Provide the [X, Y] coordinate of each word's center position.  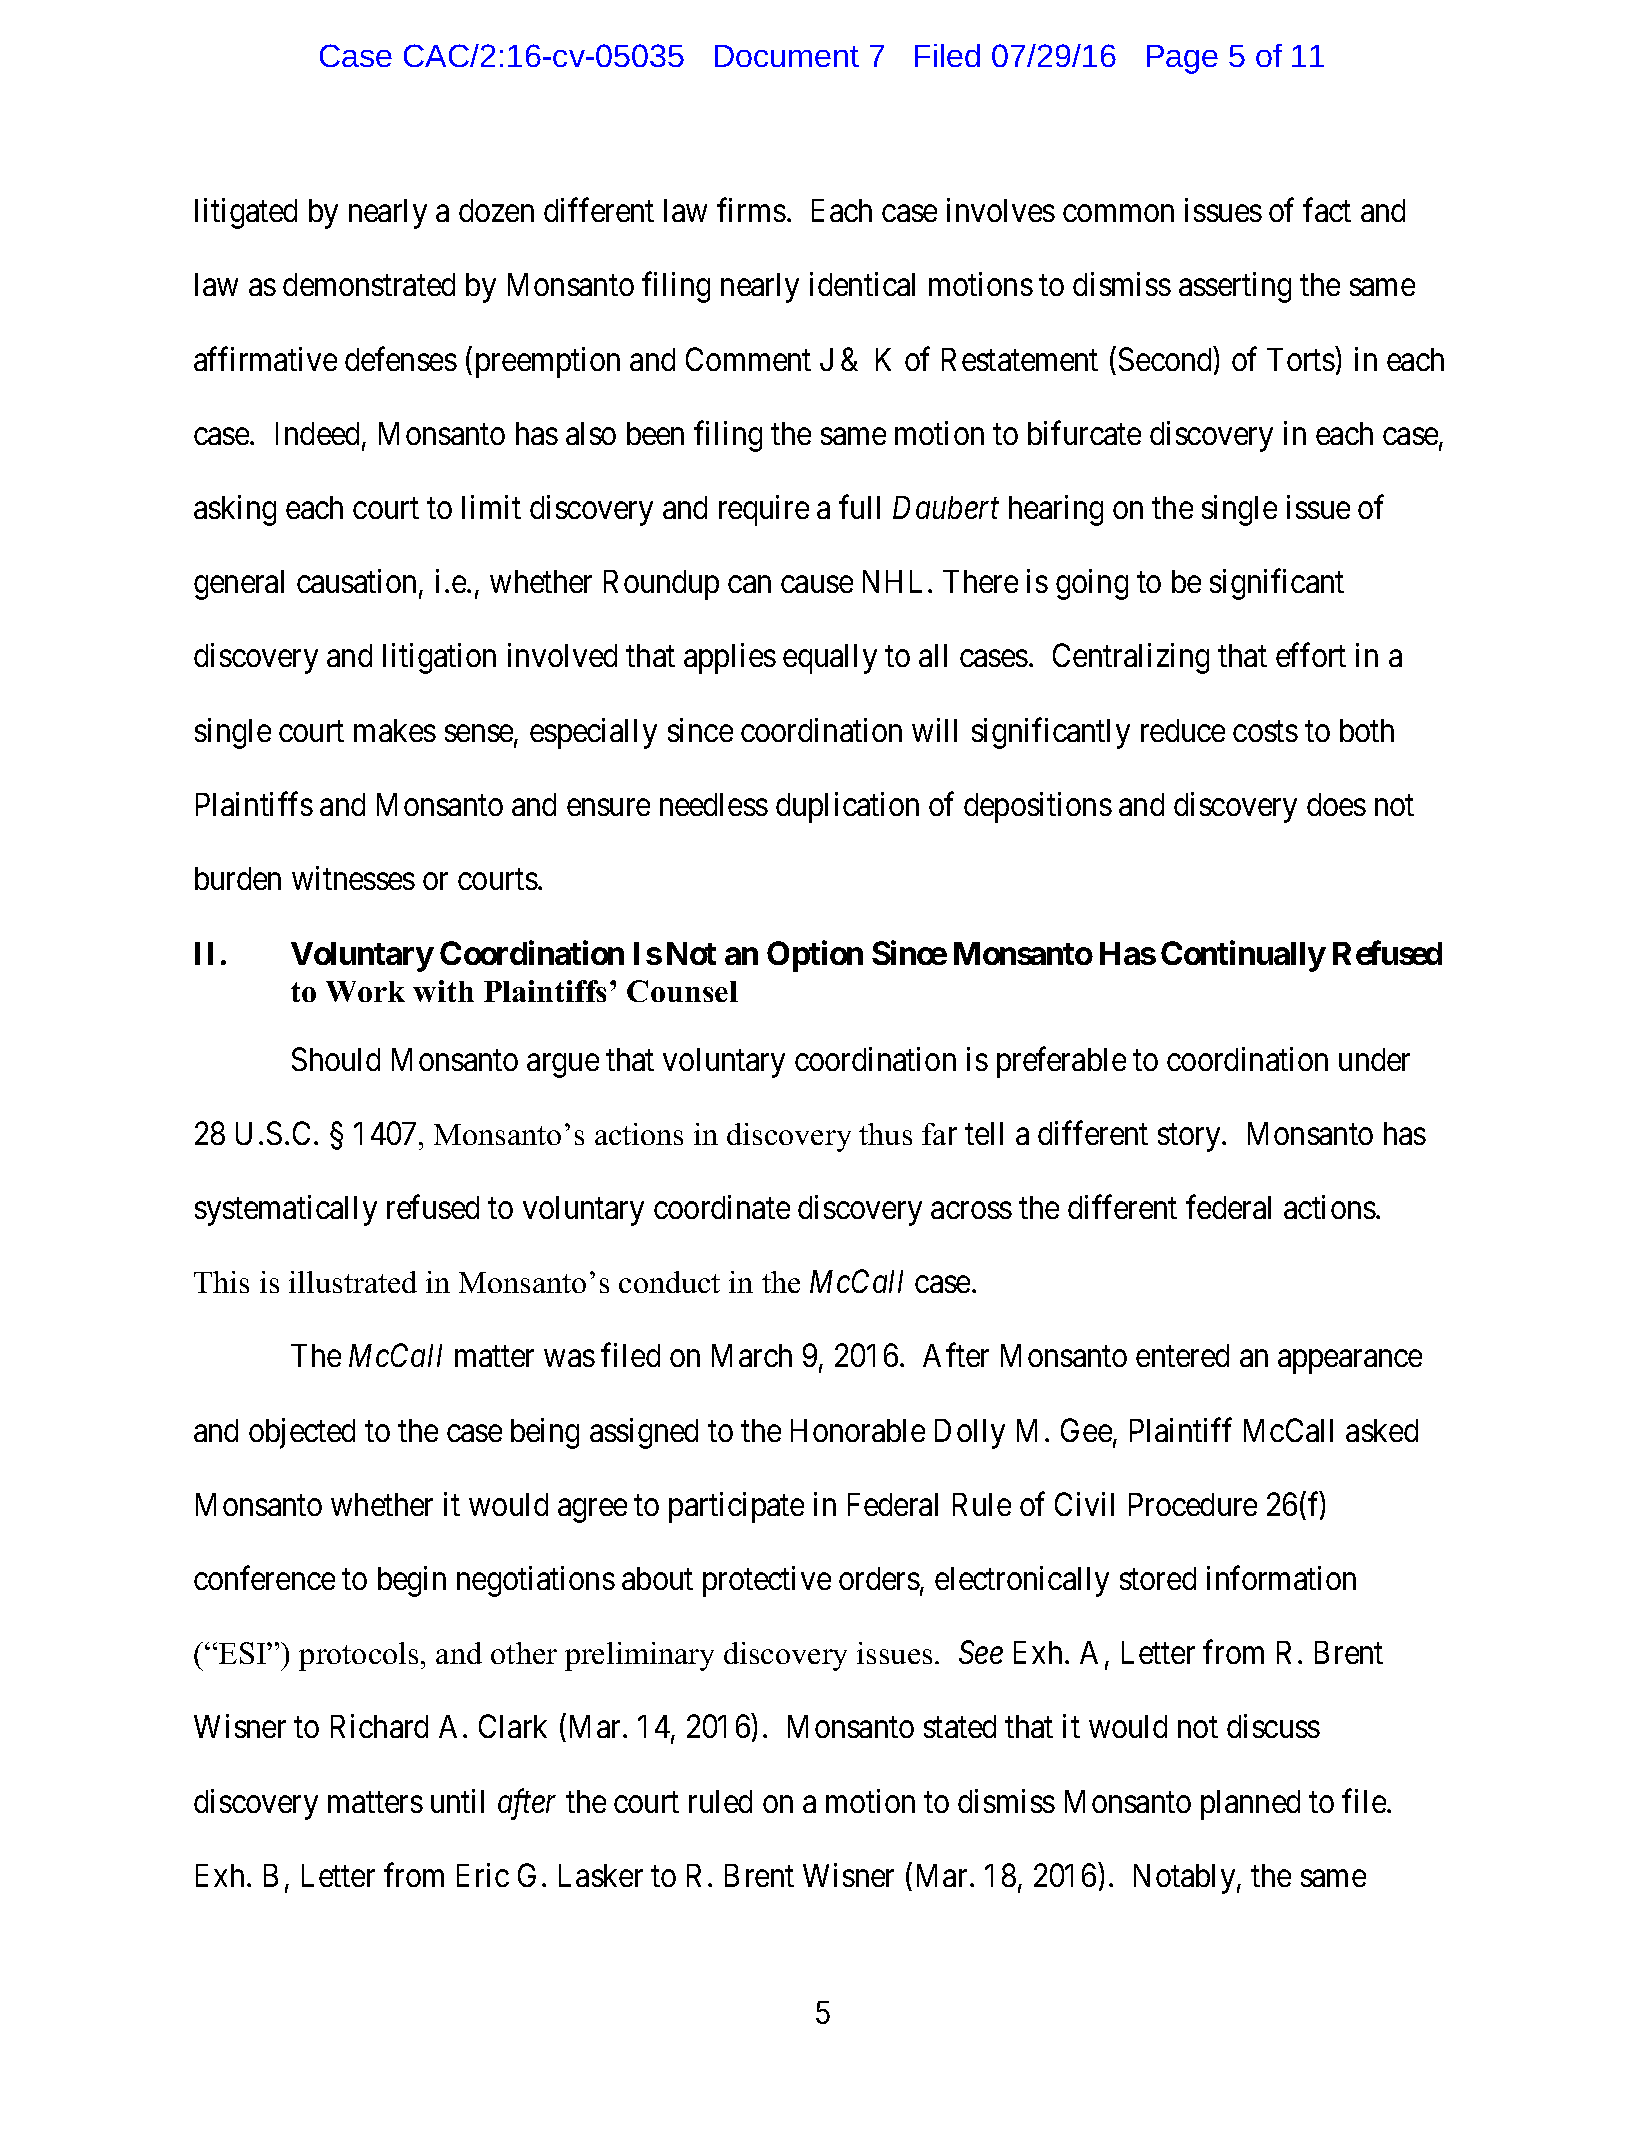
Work [365, 991]
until [457, 1801]
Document [787, 56]
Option [815, 956]
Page [1182, 59]
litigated [246, 213]
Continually [1243, 956]
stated [960, 1726]
